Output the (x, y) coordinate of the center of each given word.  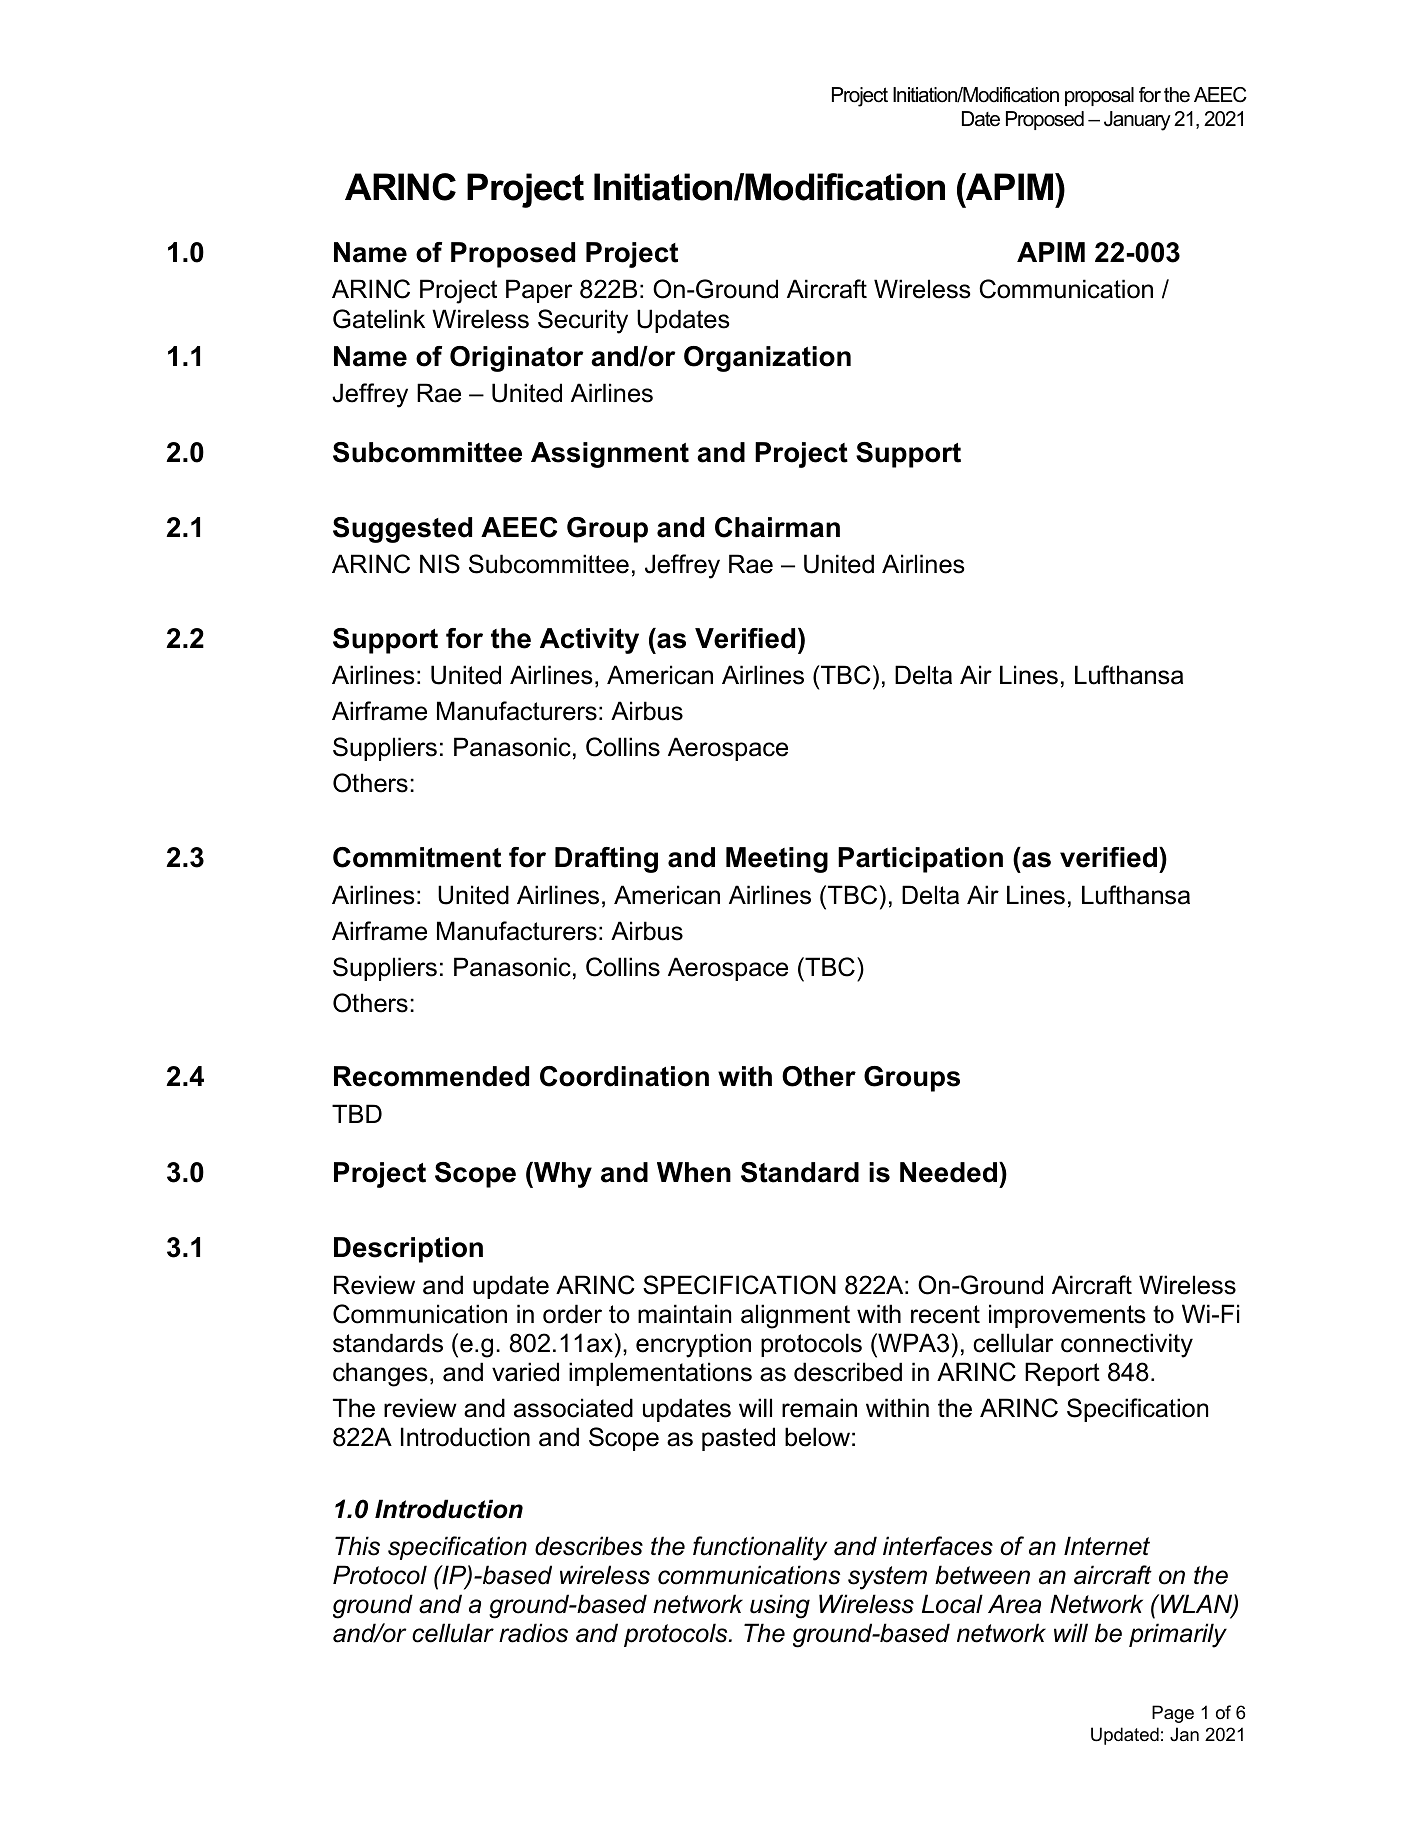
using (780, 1606)
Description (408, 1250)
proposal (1099, 96)
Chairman (777, 527)
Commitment (417, 857)
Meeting (777, 860)
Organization (767, 359)
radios (533, 1633)
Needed (948, 1172)
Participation (920, 860)
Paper (539, 291)
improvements (1067, 1316)
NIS (440, 564)
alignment (795, 1316)
